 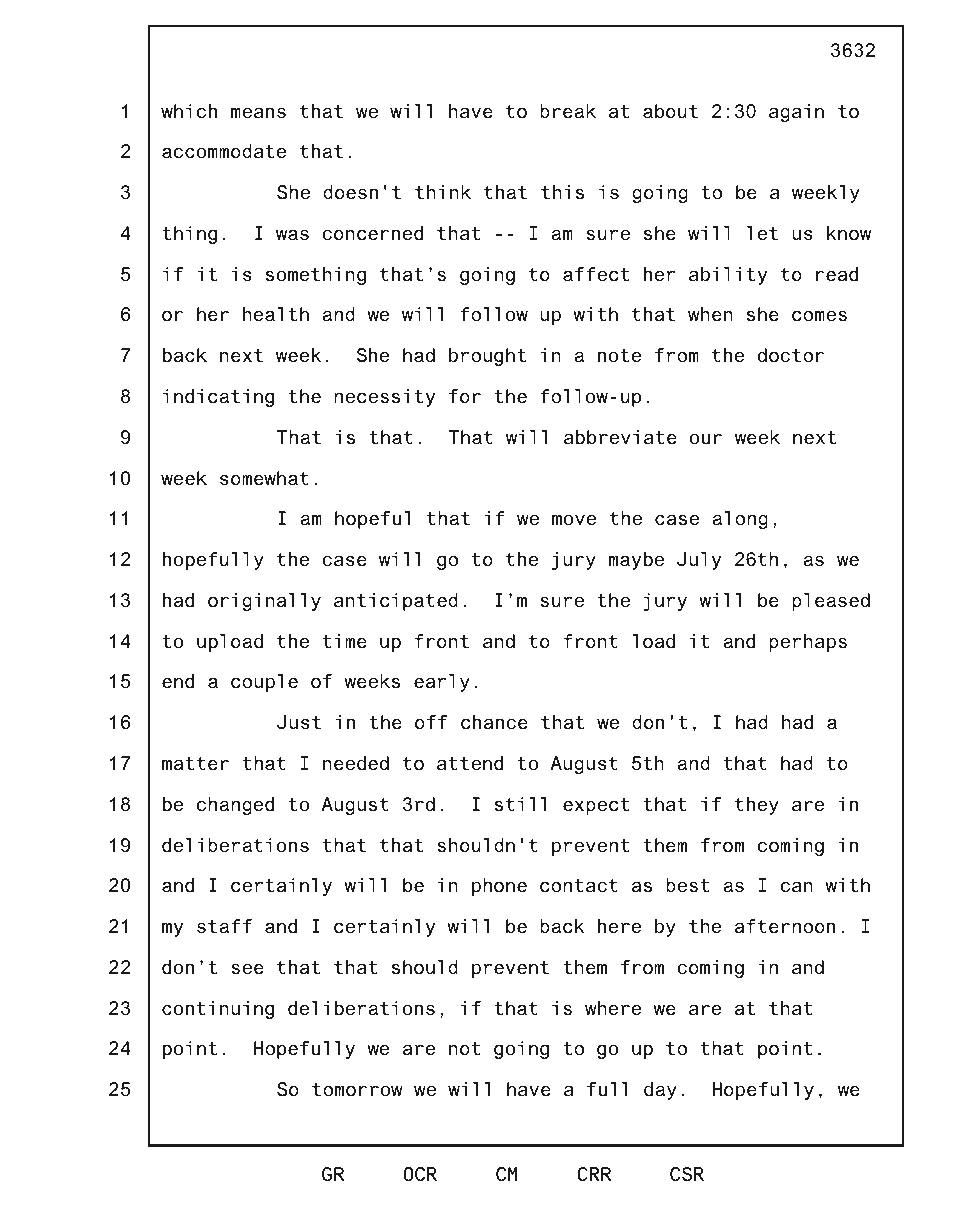 What do you see at coordinates (568, 111) in the screenshot?
I see `break` at bounding box center [568, 111].
